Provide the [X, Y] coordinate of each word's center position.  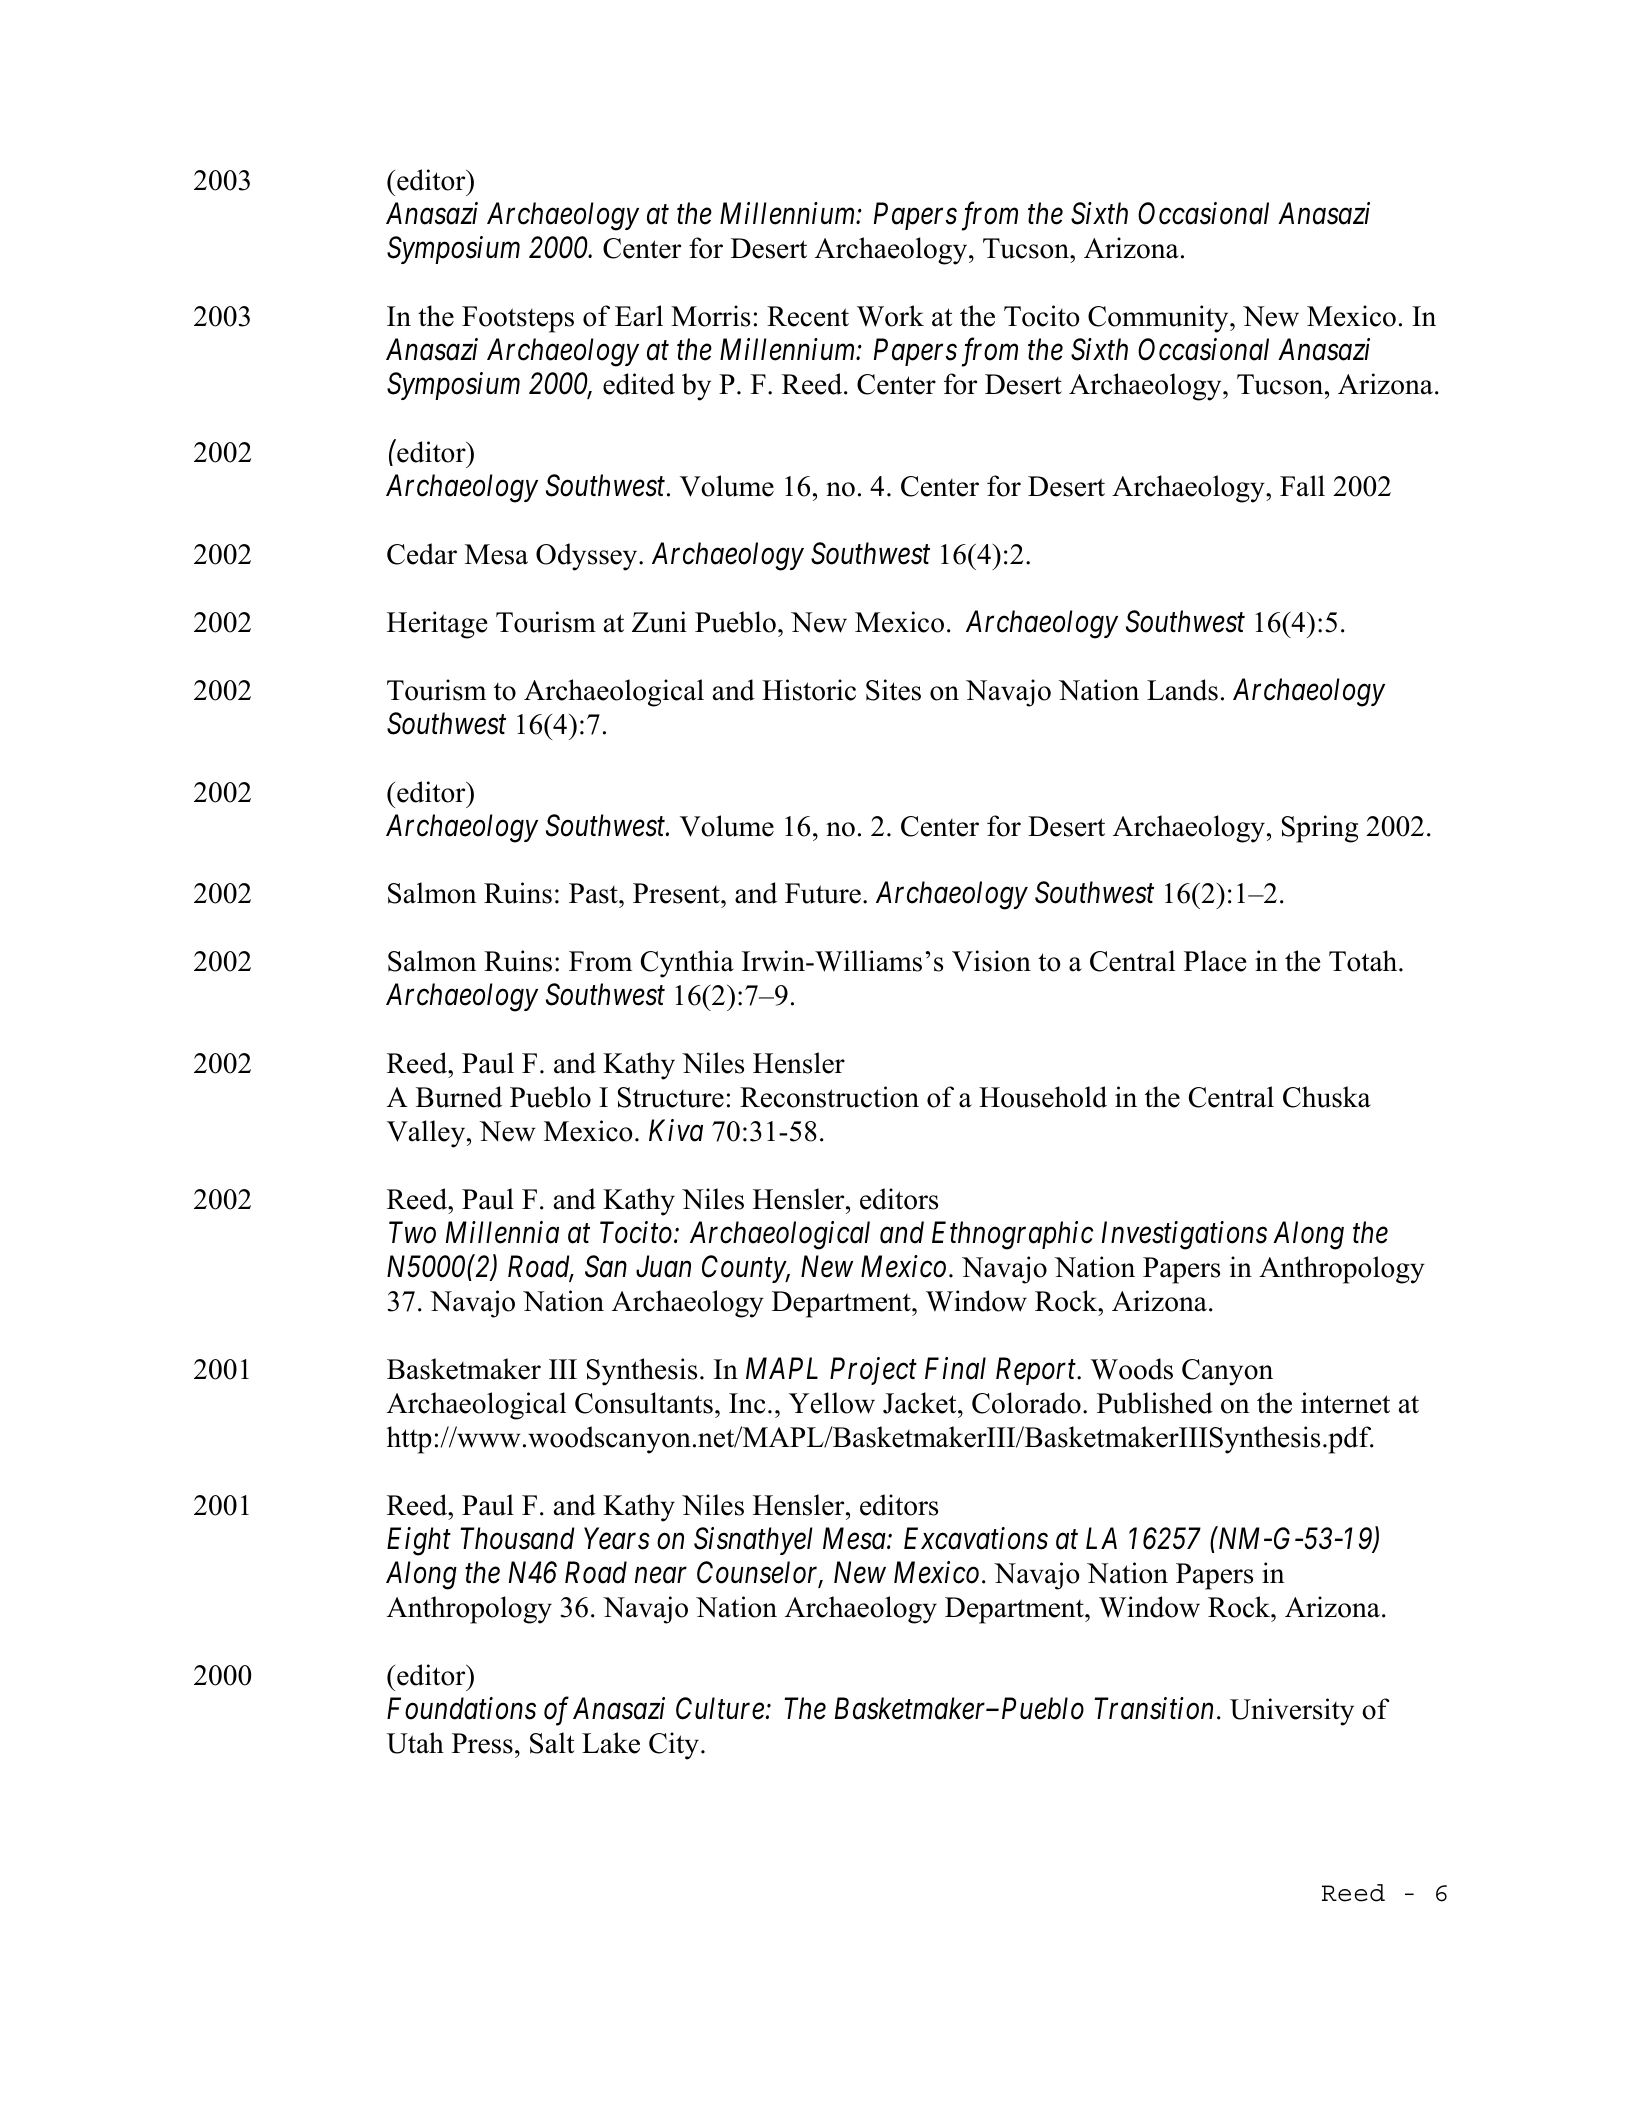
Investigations [1184, 1236]
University [1292, 1712]
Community [1159, 319]
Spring [1320, 829]
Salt [552, 1743]
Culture [720, 1708]
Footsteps [518, 319]
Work [890, 316]
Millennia [502, 1232]
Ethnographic [1012, 1235]
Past [594, 893]
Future [823, 893]
